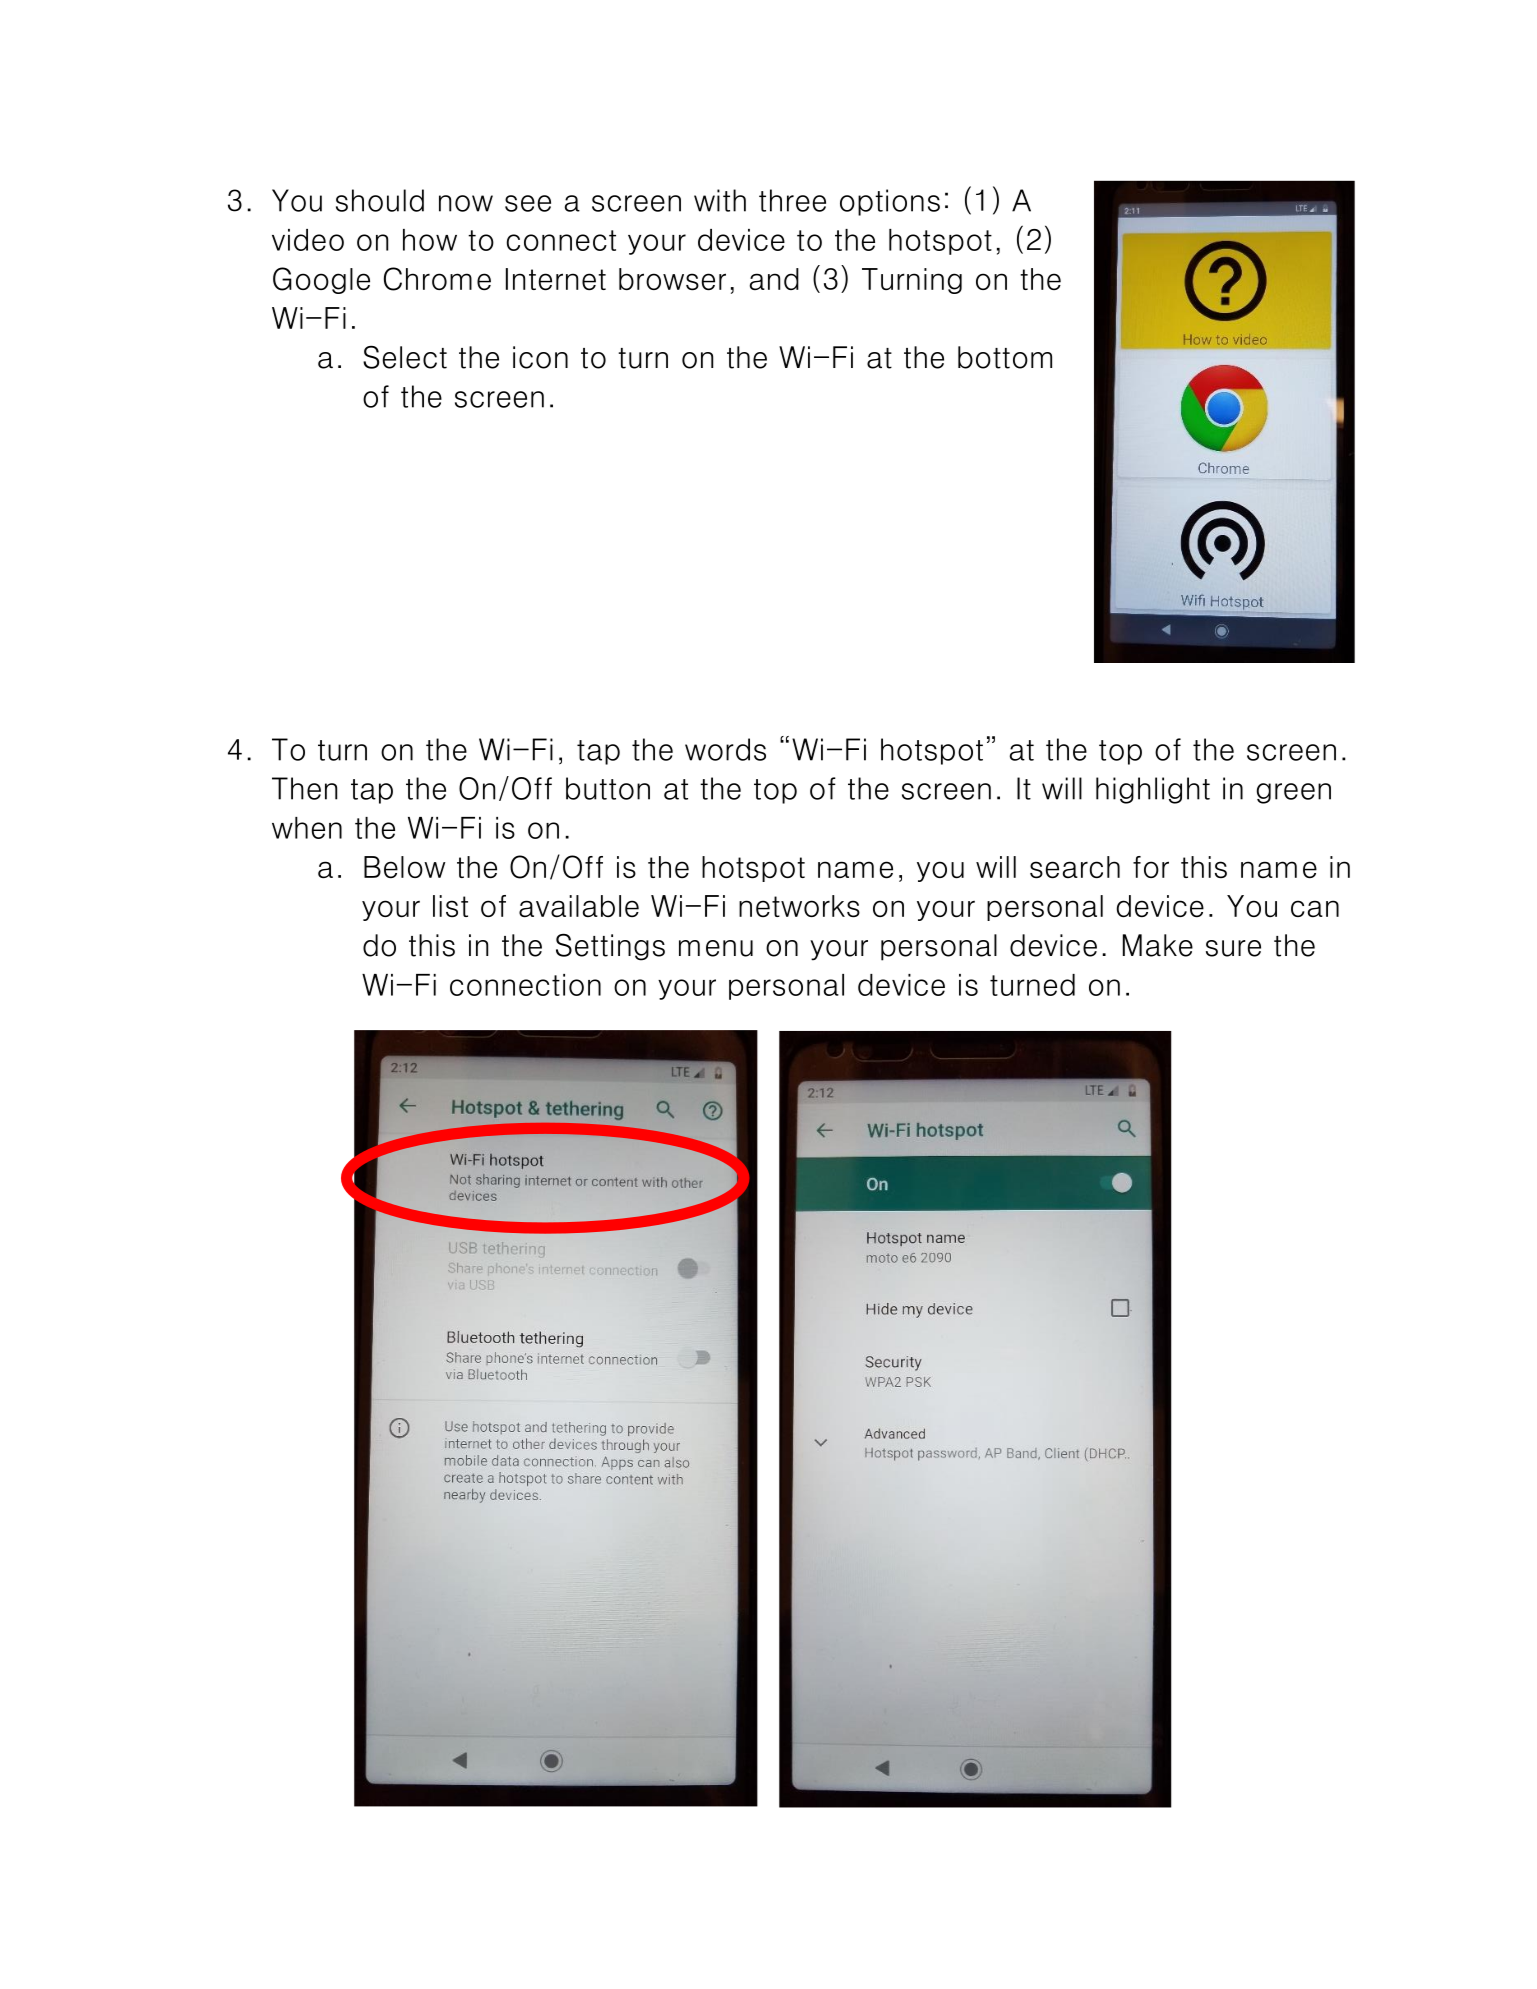 This document has width=1537, height=1989. Describe the element at coordinates (774, 279) in the document. I see `and` at that location.
